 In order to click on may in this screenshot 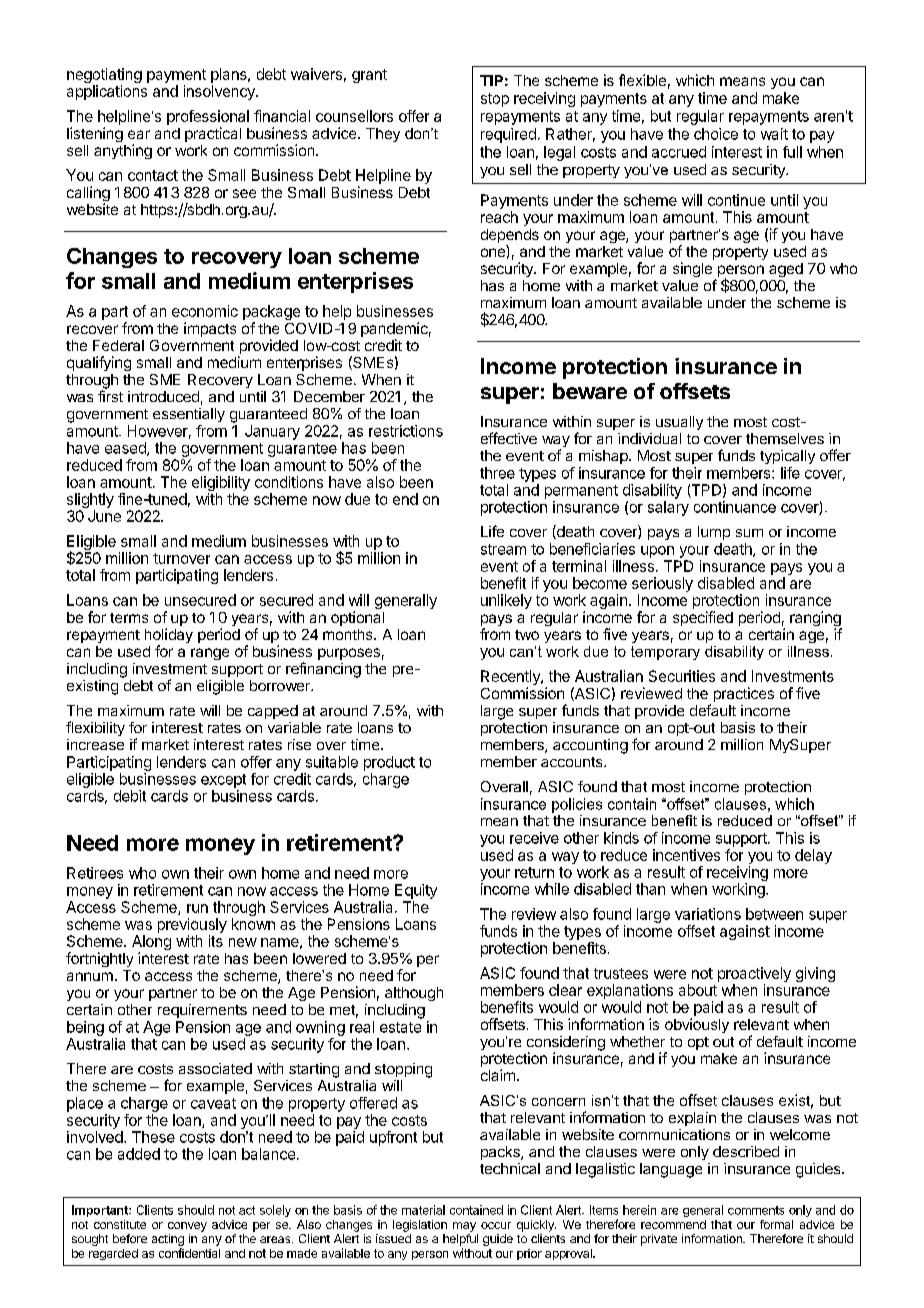, I will do `click(464, 1227)`.
